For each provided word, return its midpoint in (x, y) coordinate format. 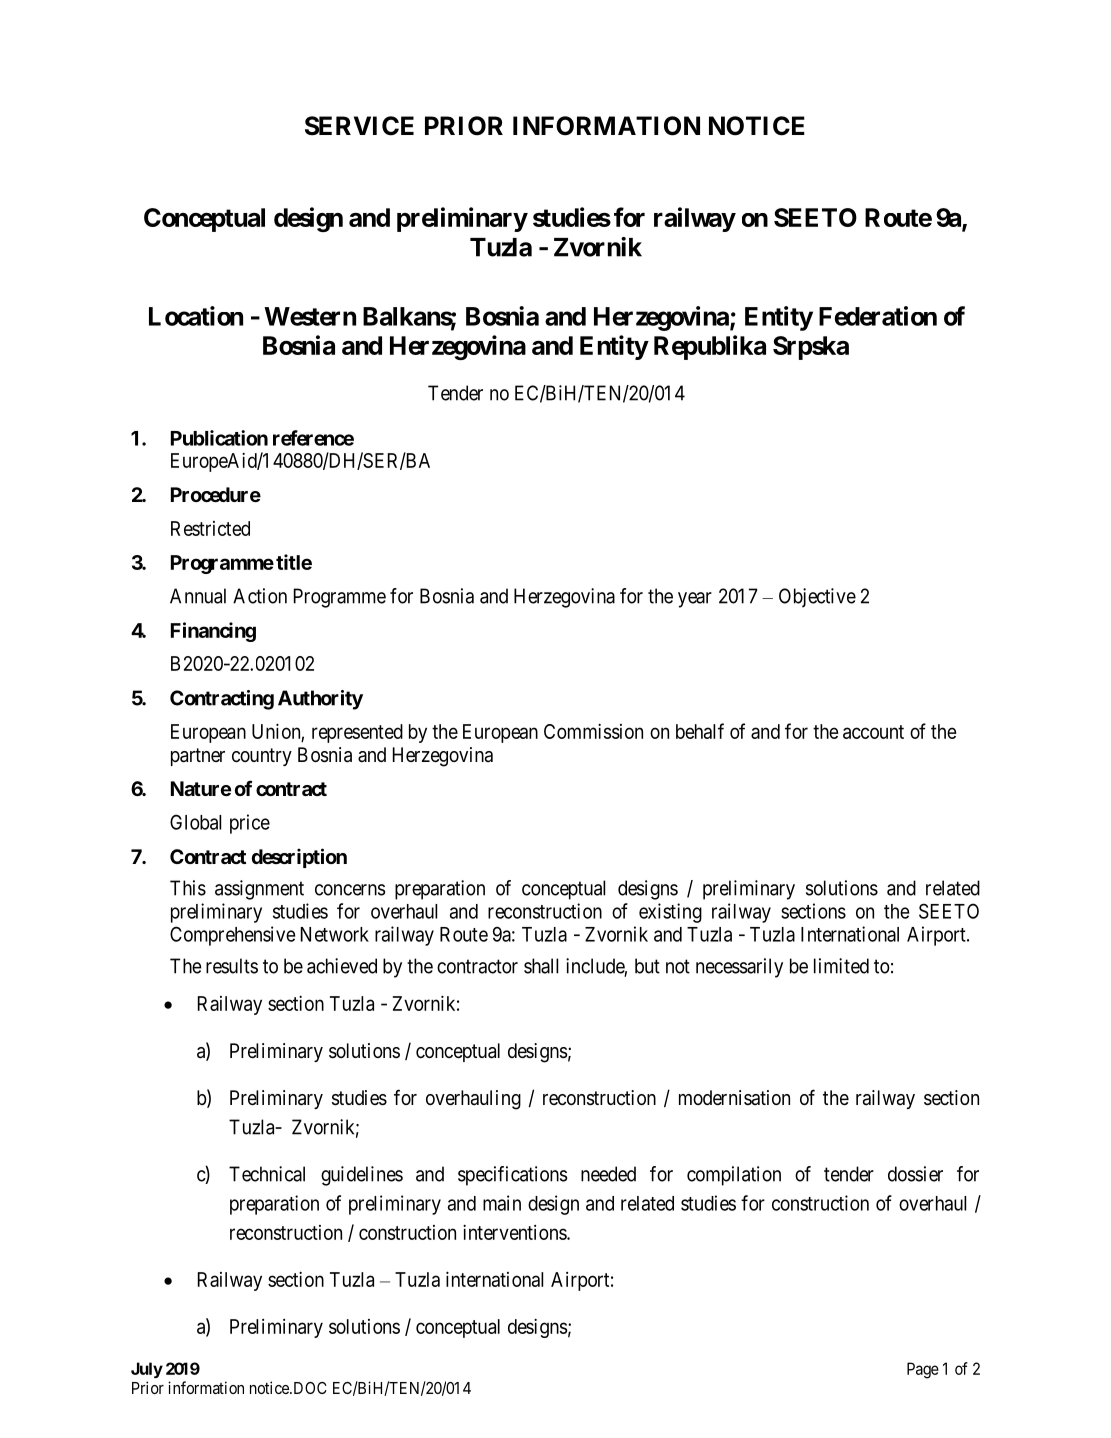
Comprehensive (232, 936)
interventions (515, 1232)
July (147, 1370)
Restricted (210, 528)
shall (541, 966)
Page (923, 1370)
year (695, 600)
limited (841, 966)
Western (310, 316)
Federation (878, 316)
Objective (817, 598)
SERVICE (359, 126)
